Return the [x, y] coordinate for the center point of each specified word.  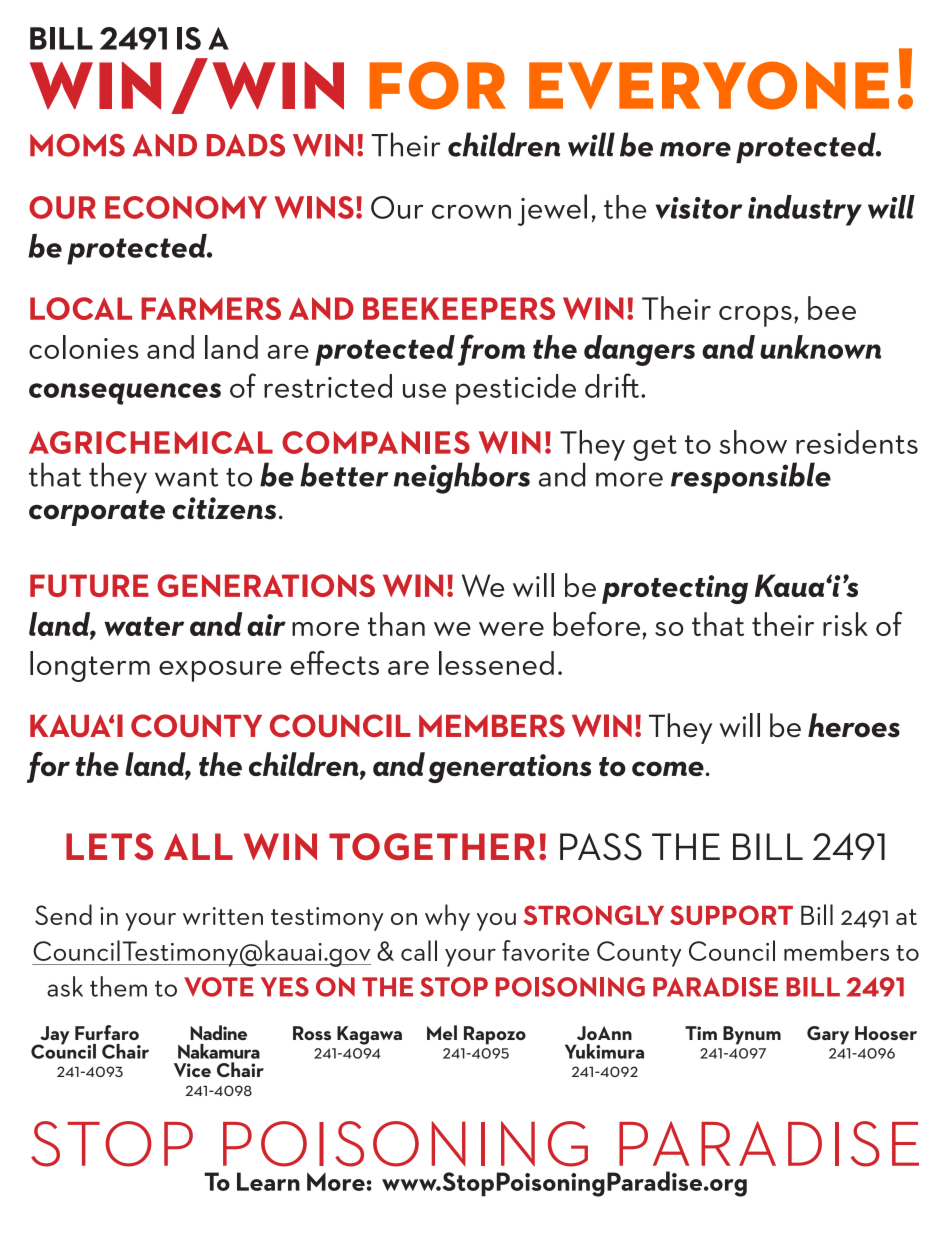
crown [471, 211]
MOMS [77, 145]
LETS [109, 846]
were [511, 629]
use [424, 390]
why [447, 917]
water [144, 626]
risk [845, 624]
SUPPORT [731, 915]
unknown [820, 347]
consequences [125, 394]
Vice [192, 1070]
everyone [709, 85]
